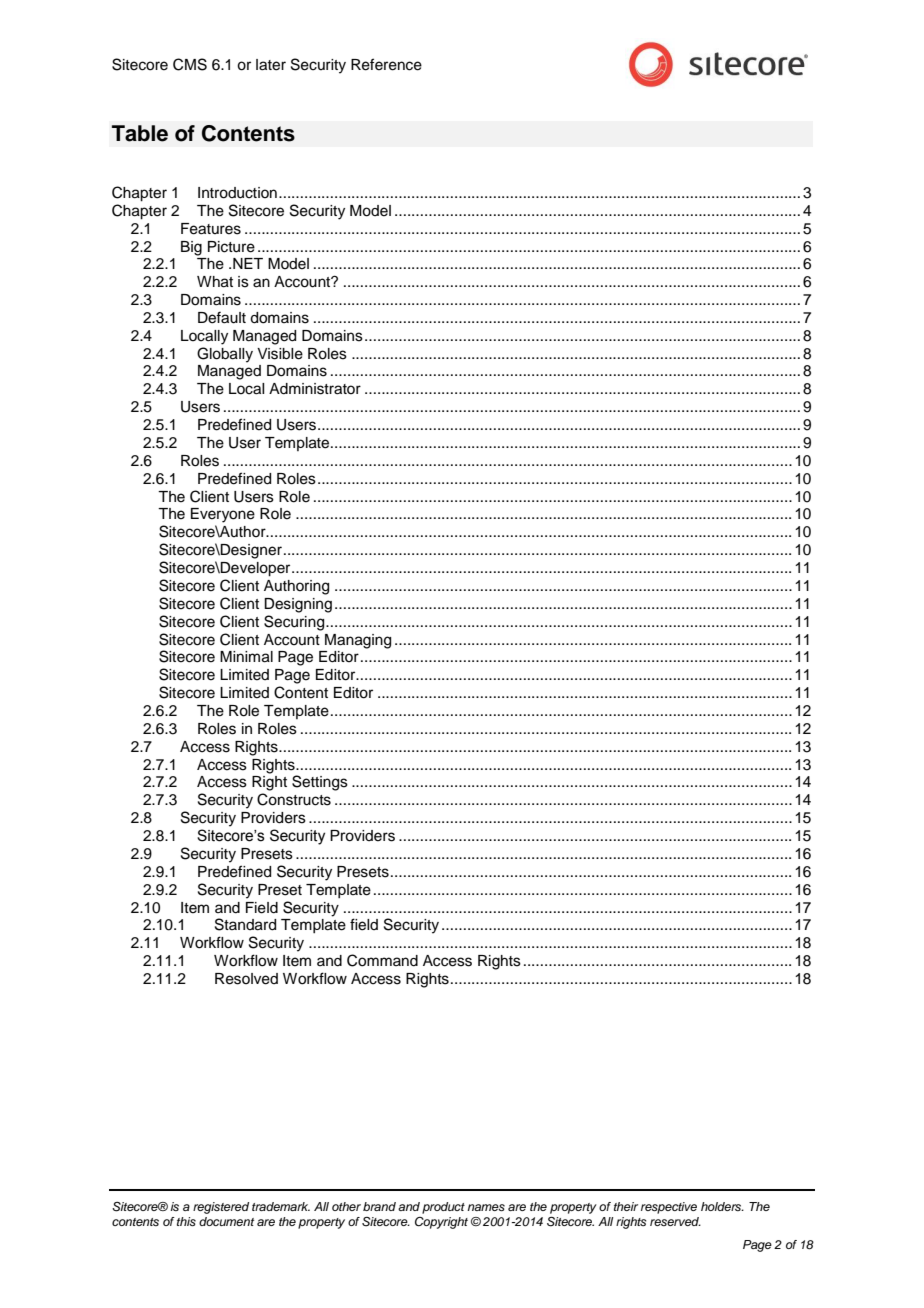  Describe the element at coordinates (221, 1208) in the page. I see `registered` at that location.
